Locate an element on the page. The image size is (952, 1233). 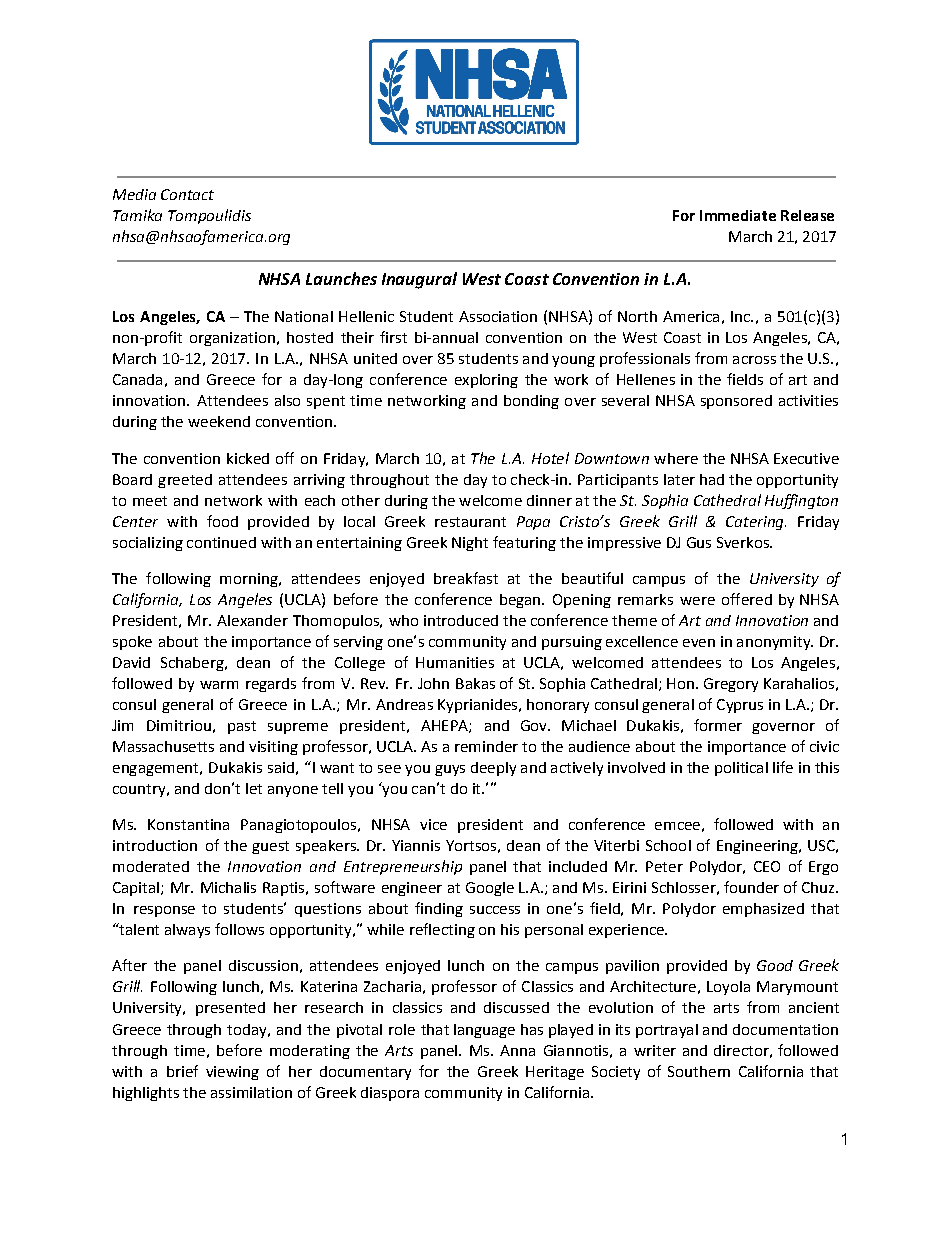
Gus is located at coordinates (699, 542).
